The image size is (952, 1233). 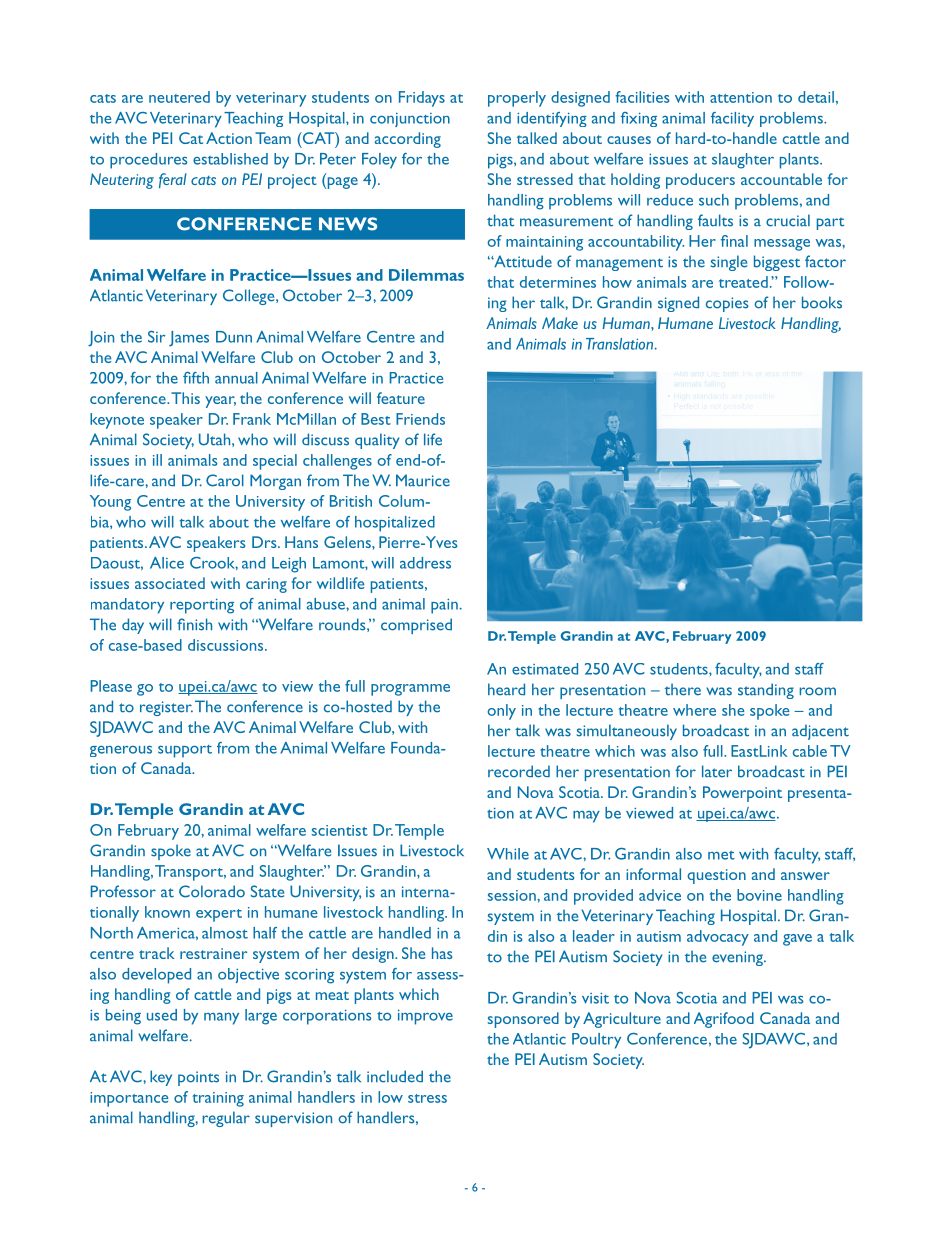 I want to click on reporting, so click(x=202, y=606).
